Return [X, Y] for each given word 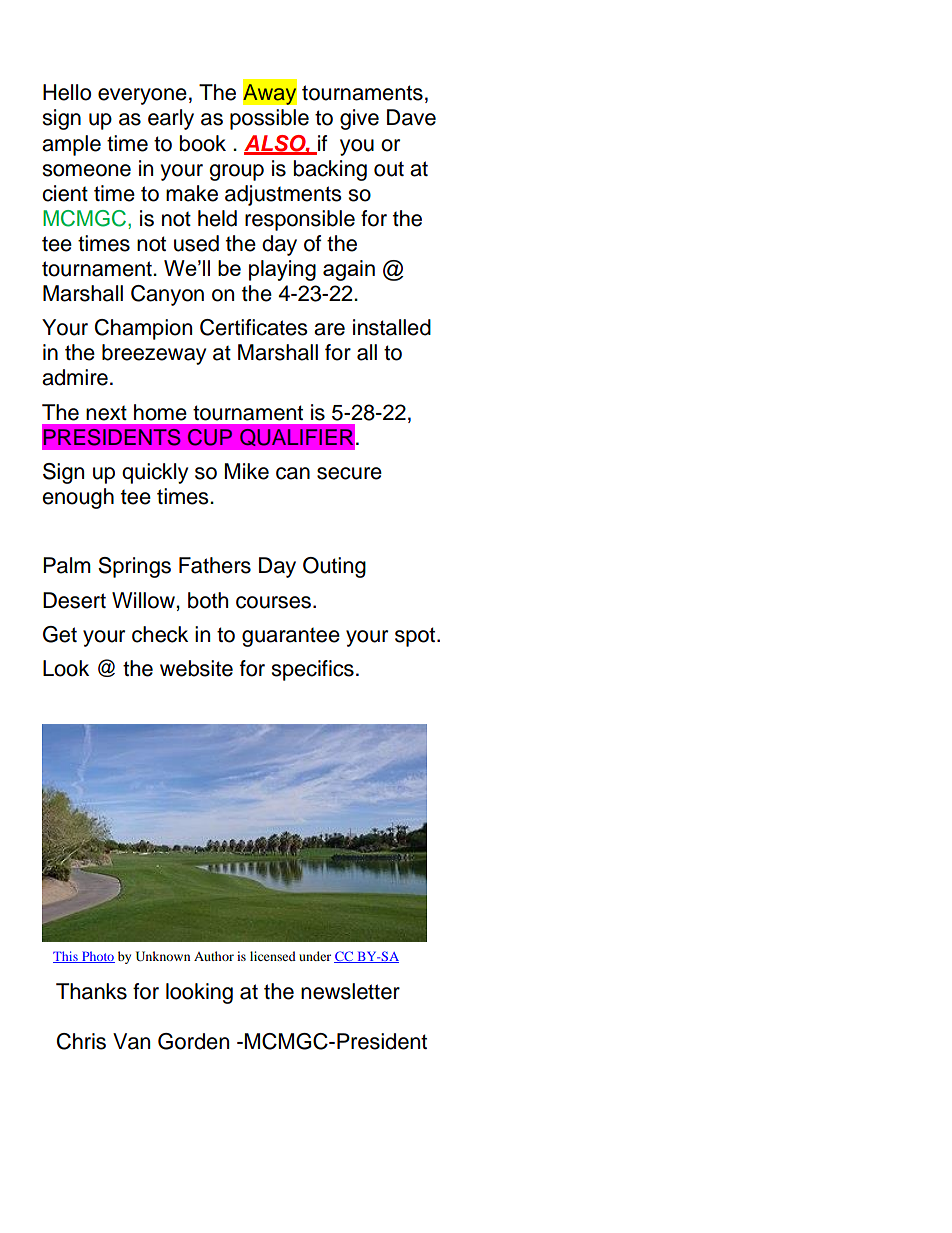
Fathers [215, 565]
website [196, 668]
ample [71, 145]
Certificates [254, 327]
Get [60, 634]
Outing [334, 567]
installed [392, 327]
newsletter [350, 991]
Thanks [91, 991]
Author [214, 956]
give [359, 119]
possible [269, 119]
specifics [312, 670]
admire [75, 377]
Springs [134, 567]
